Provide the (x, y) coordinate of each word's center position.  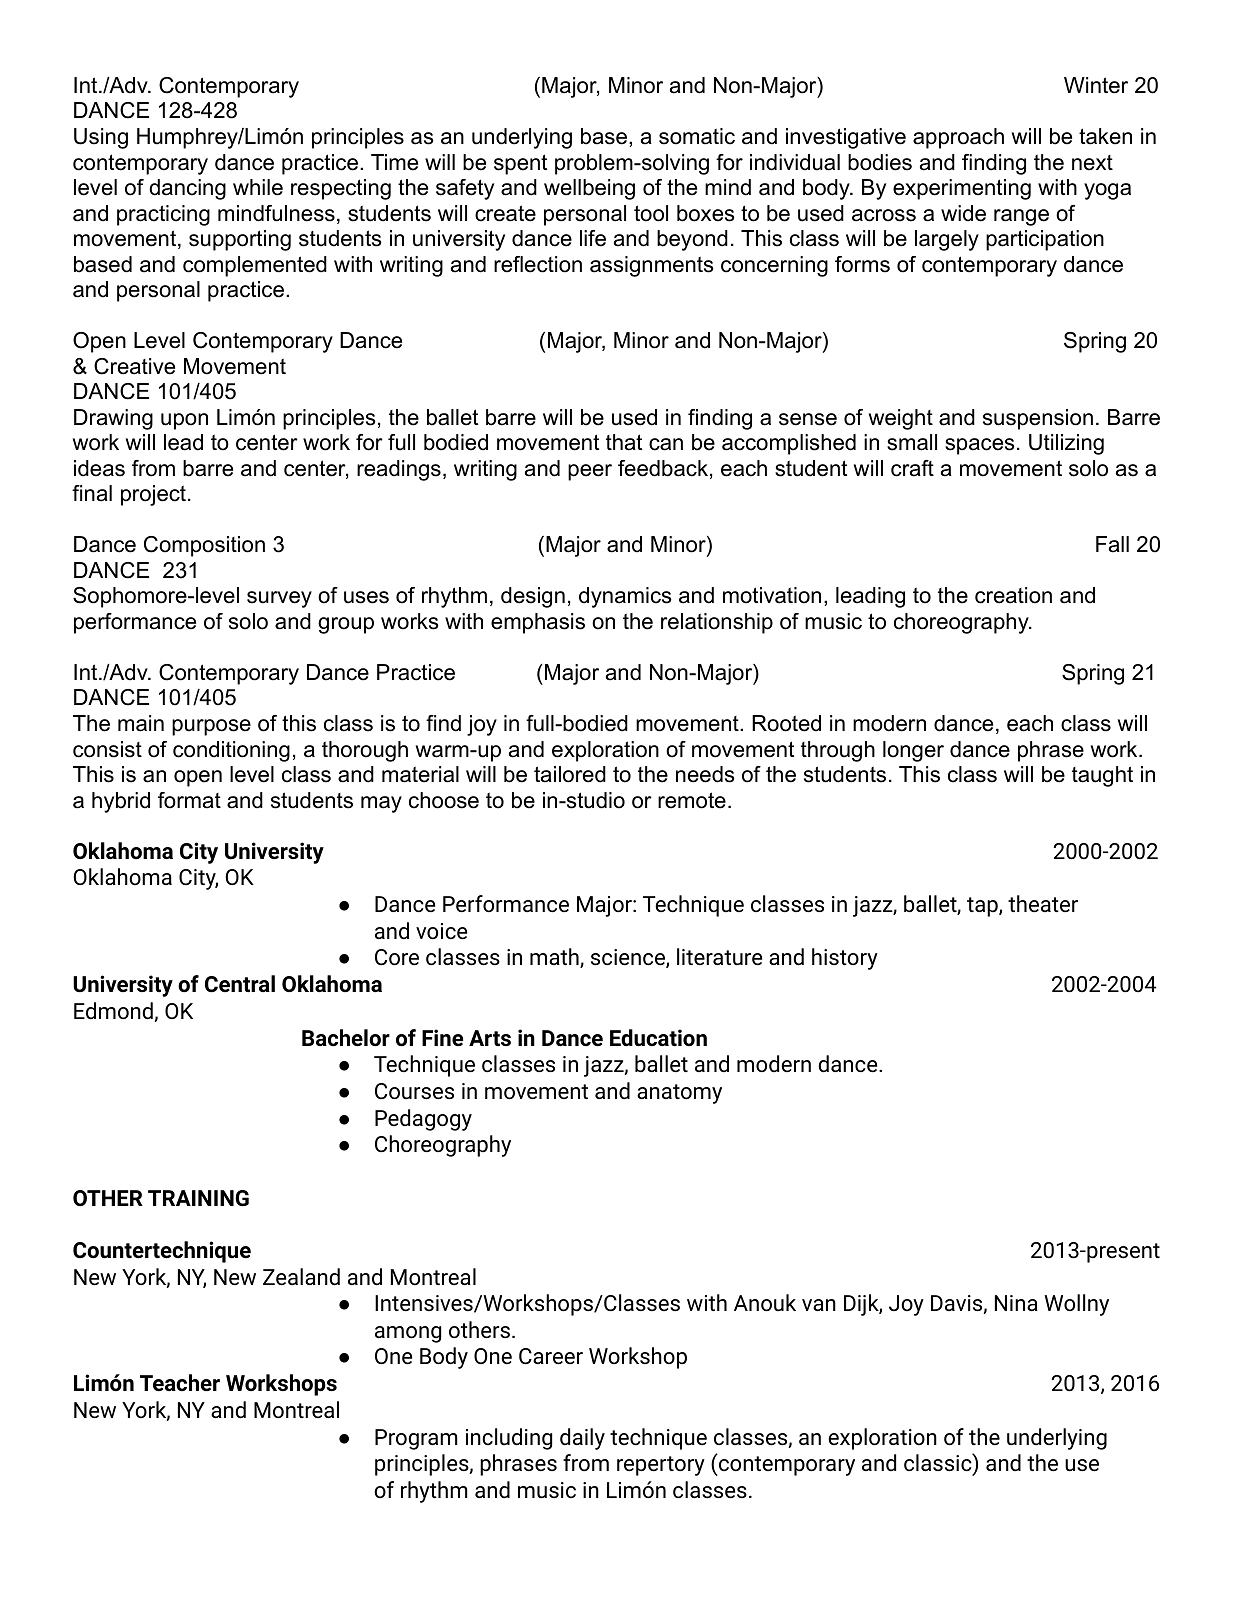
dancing (187, 189)
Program (416, 1439)
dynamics (625, 597)
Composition (204, 546)
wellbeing (589, 189)
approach (958, 138)
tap (982, 907)
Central (240, 984)
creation (1013, 595)
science (629, 958)
